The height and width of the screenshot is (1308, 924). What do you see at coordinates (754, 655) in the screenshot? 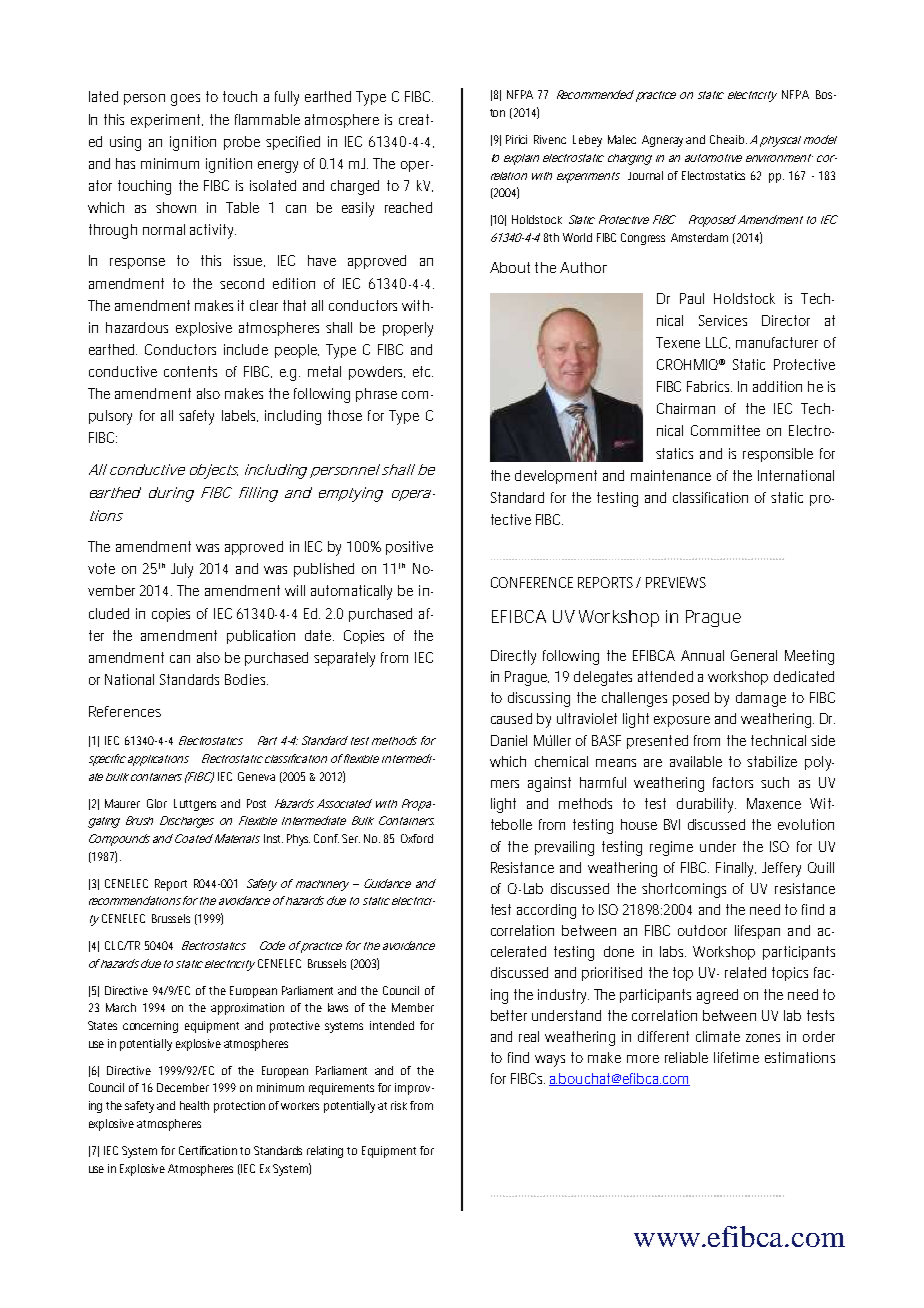
I see `General` at bounding box center [754, 655].
